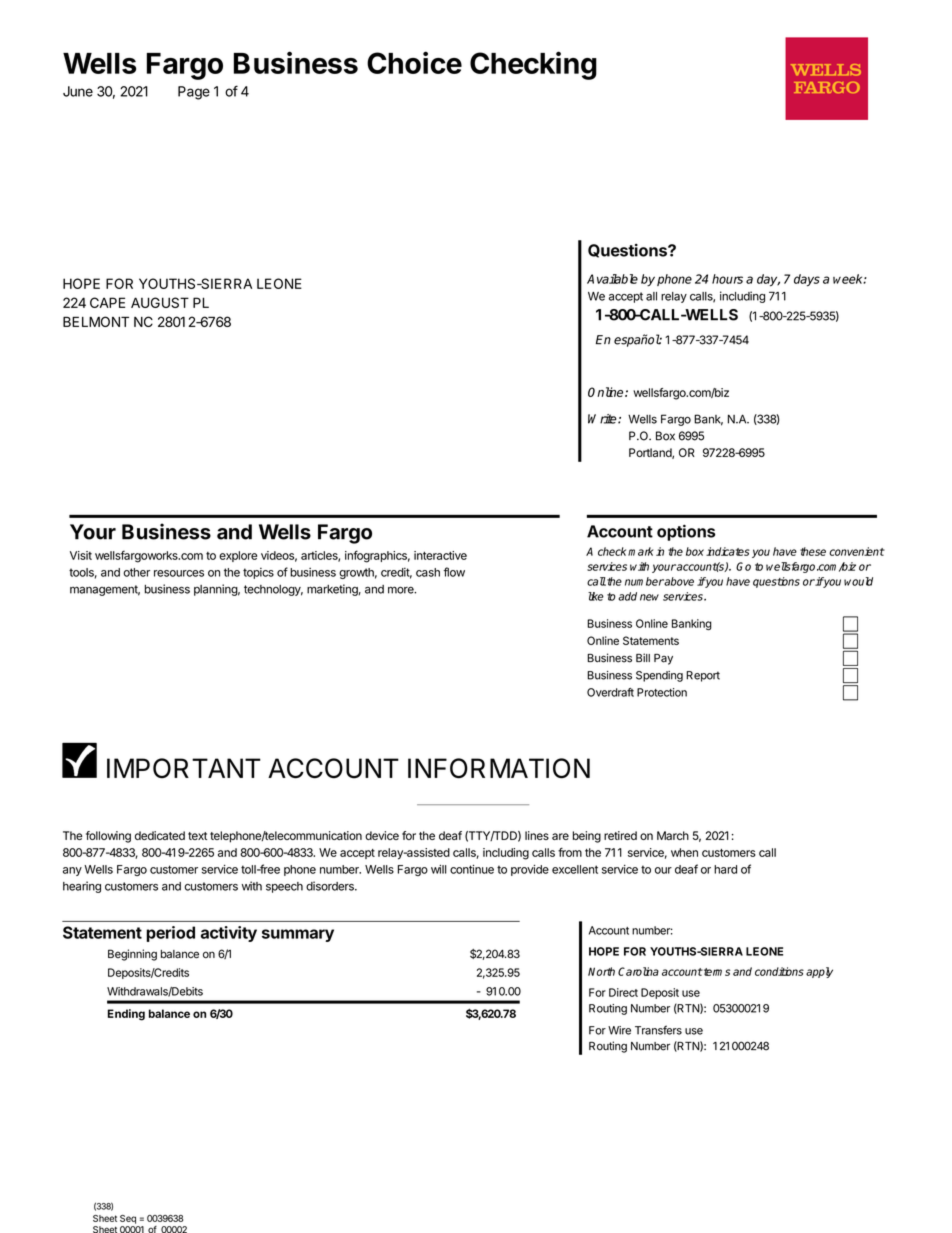 Image resolution: width=952 pixels, height=1233 pixels. I want to click on conditions, so click(779, 971).
